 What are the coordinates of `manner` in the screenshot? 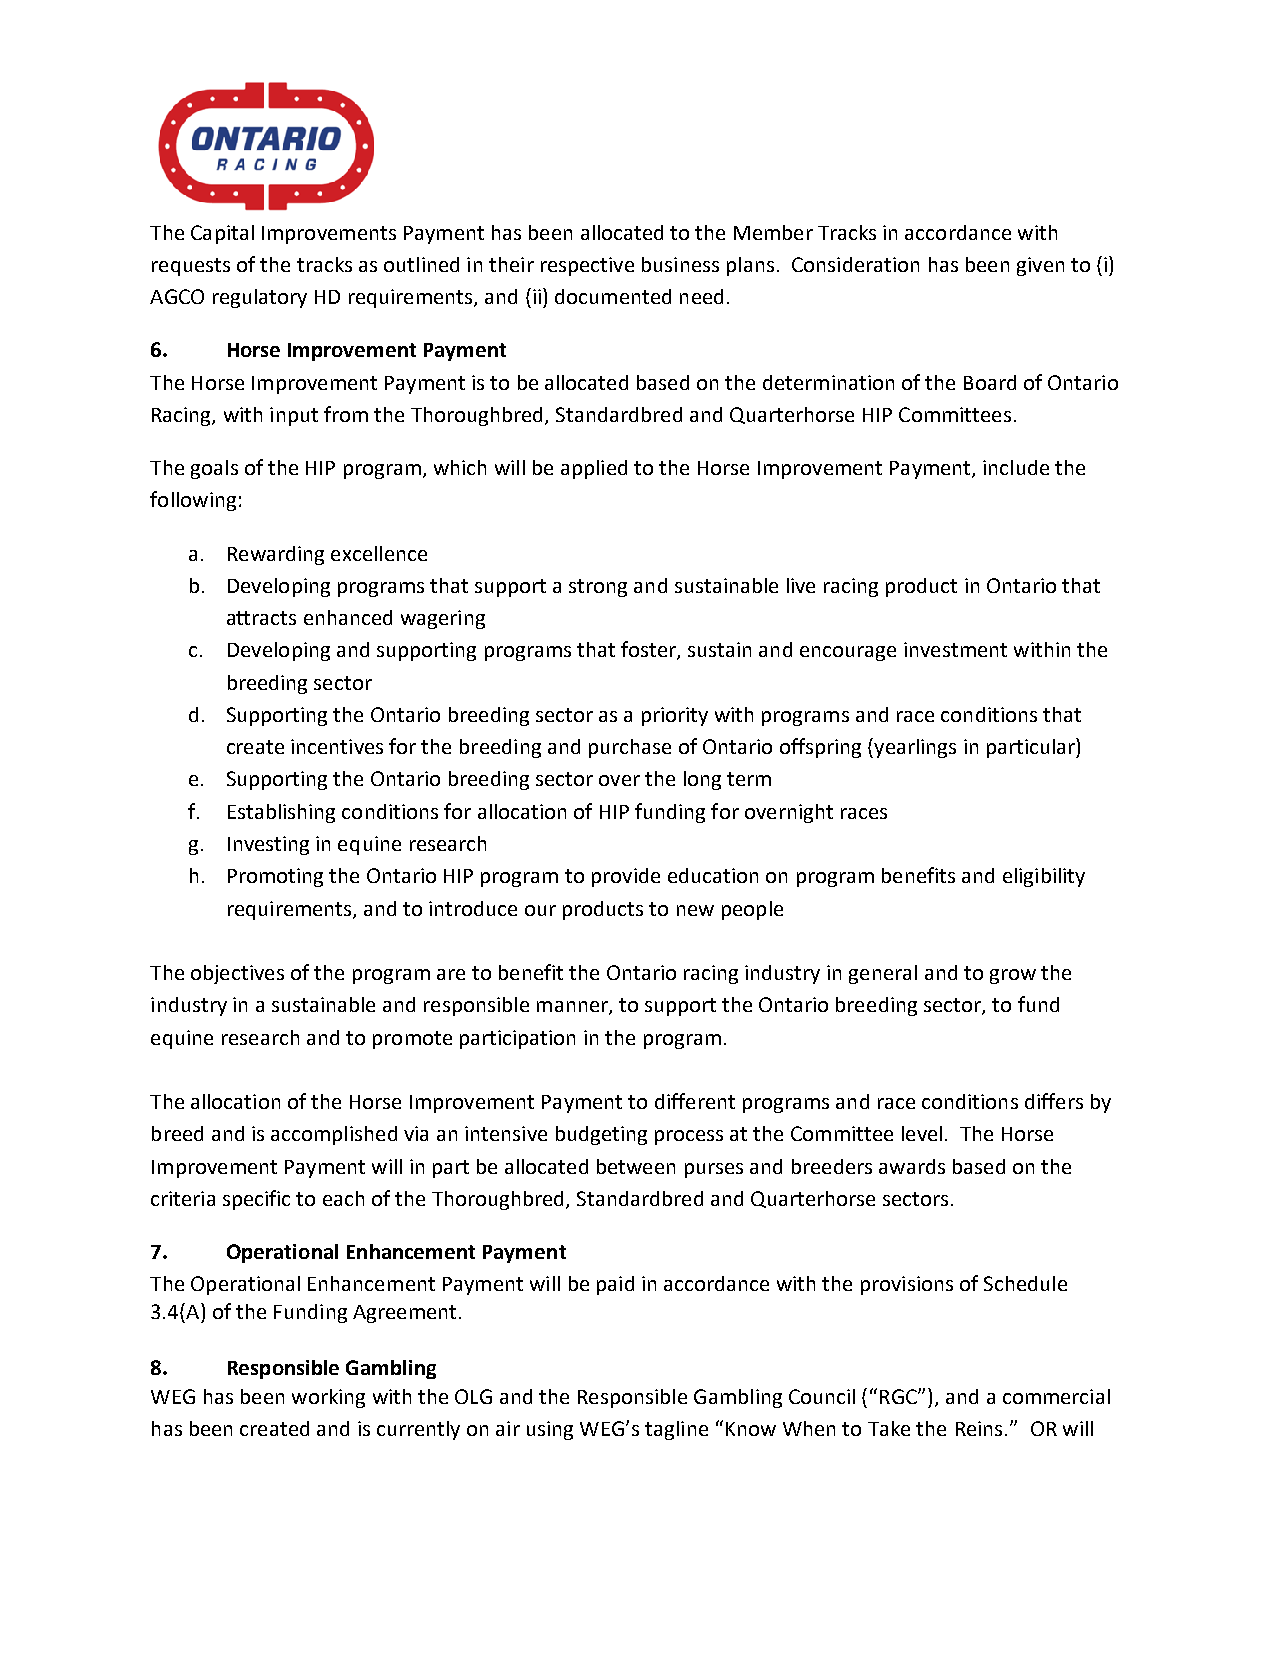 It's located at (573, 1008).
